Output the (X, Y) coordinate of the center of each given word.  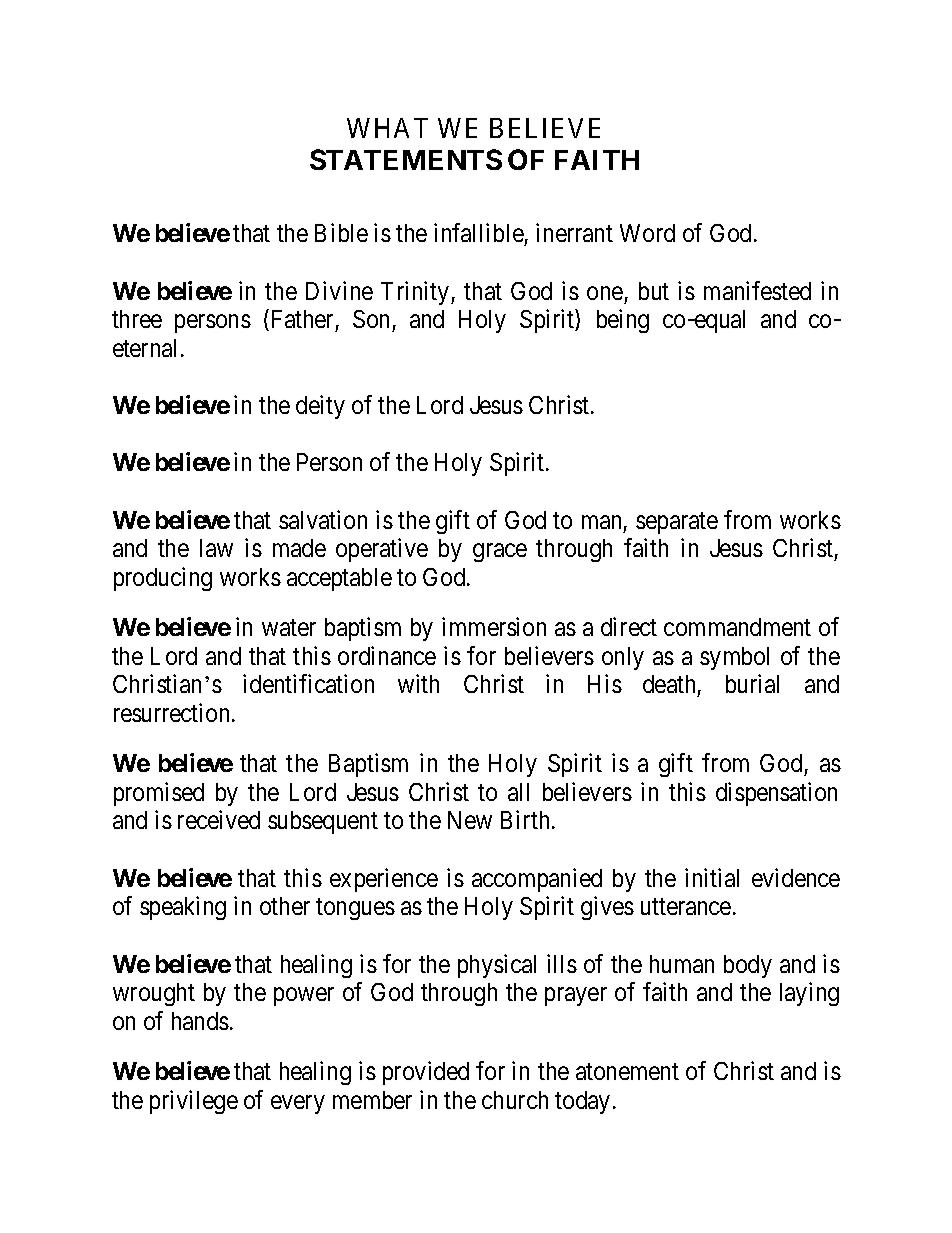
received (219, 820)
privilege (194, 1102)
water (289, 628)
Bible (341, 232)
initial (712, 877)
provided (426, 1073)
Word (647, 233)
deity (320, 407)
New (470, 820)
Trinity (416, 293)
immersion (494, 626)
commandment (737, 627)
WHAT (387, 128)
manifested (757, 290)
